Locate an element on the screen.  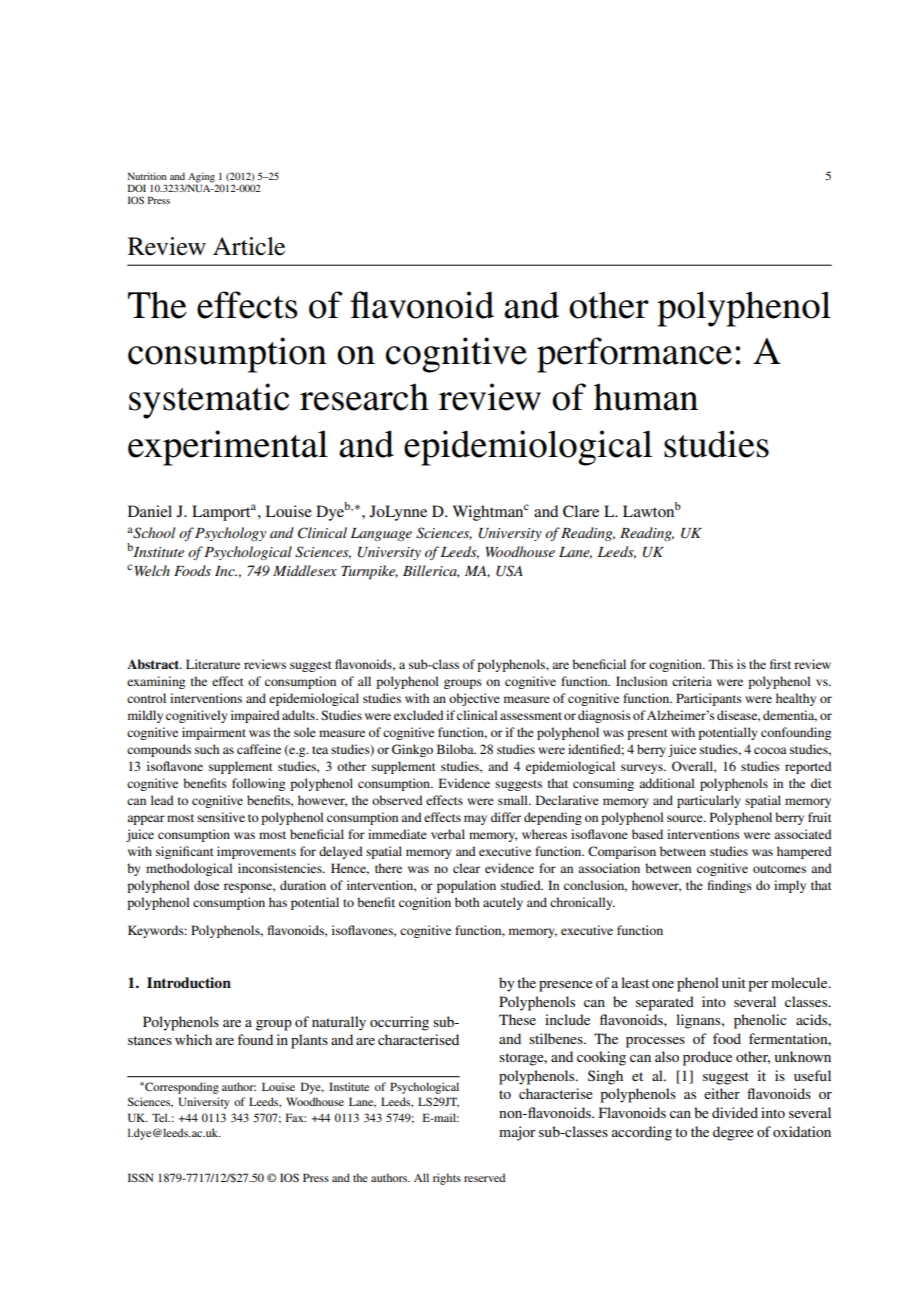
Biloba is located at coordinates (456, 749).
